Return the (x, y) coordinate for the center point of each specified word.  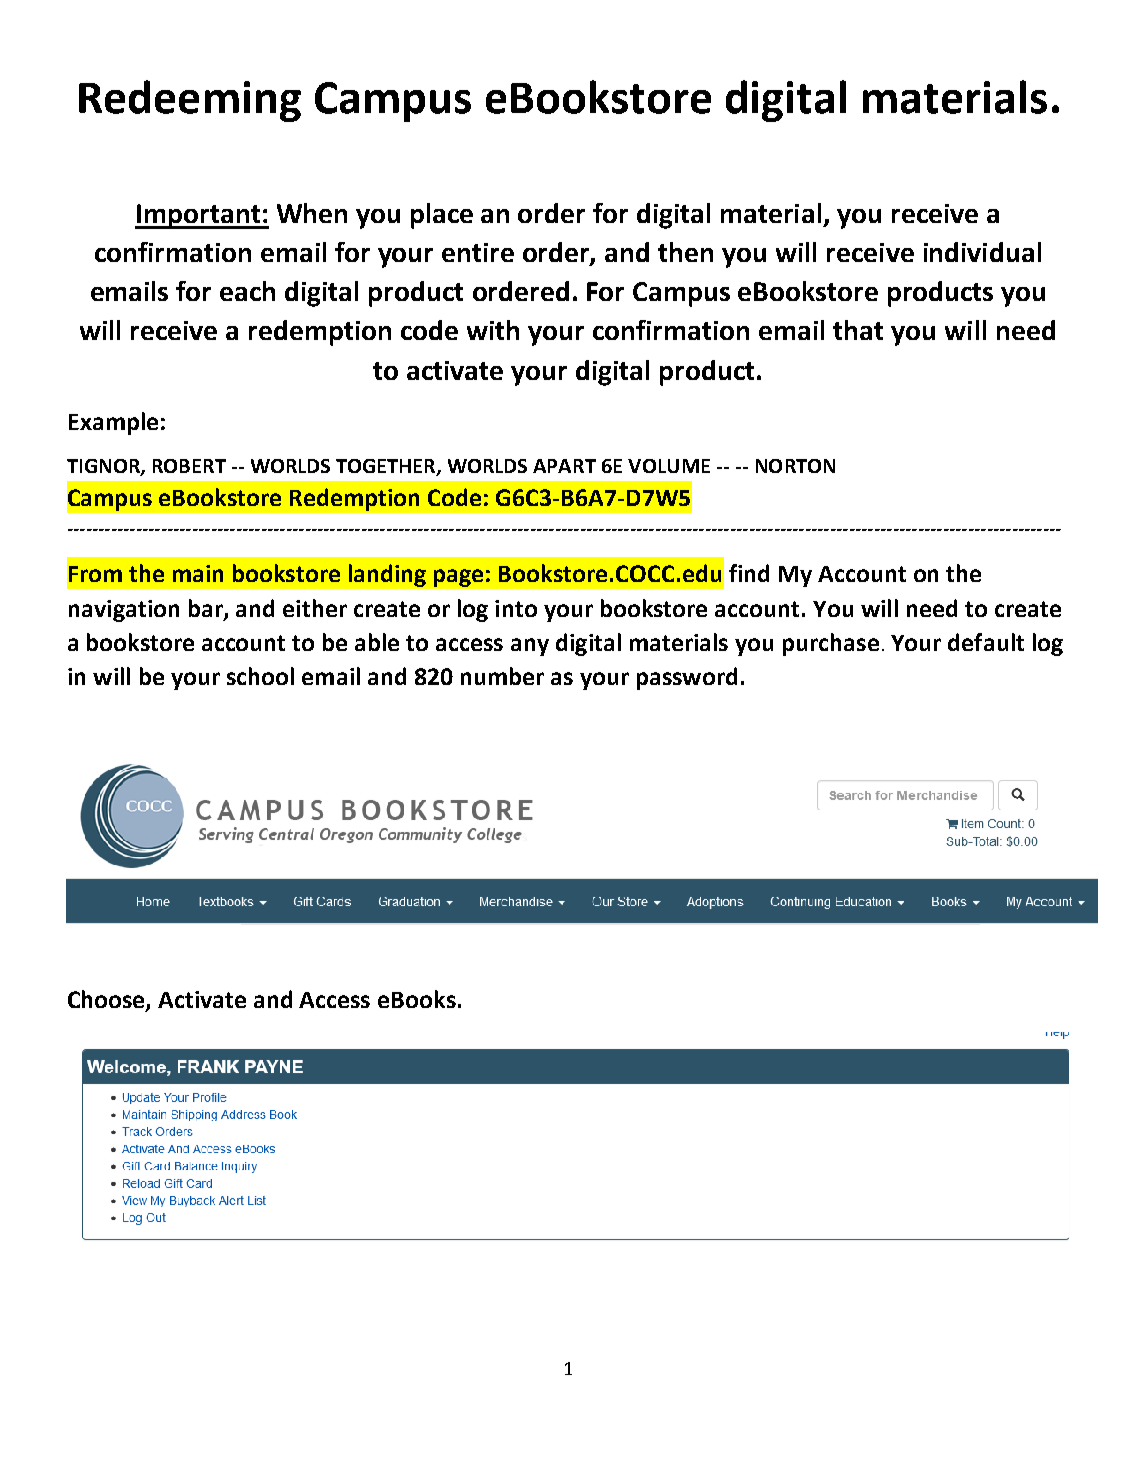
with (493, 330)
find (749, 573)
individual (982, 252)
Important (198, 216)
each (247, 291)
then (685, 252)
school (260, 676)
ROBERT (189, 466)
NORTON (795, 466)
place (442, 216)
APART (564, 466)
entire (478, 252)
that (858, 330)
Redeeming (190, 101)
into (516, 608)
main (198, 573)
